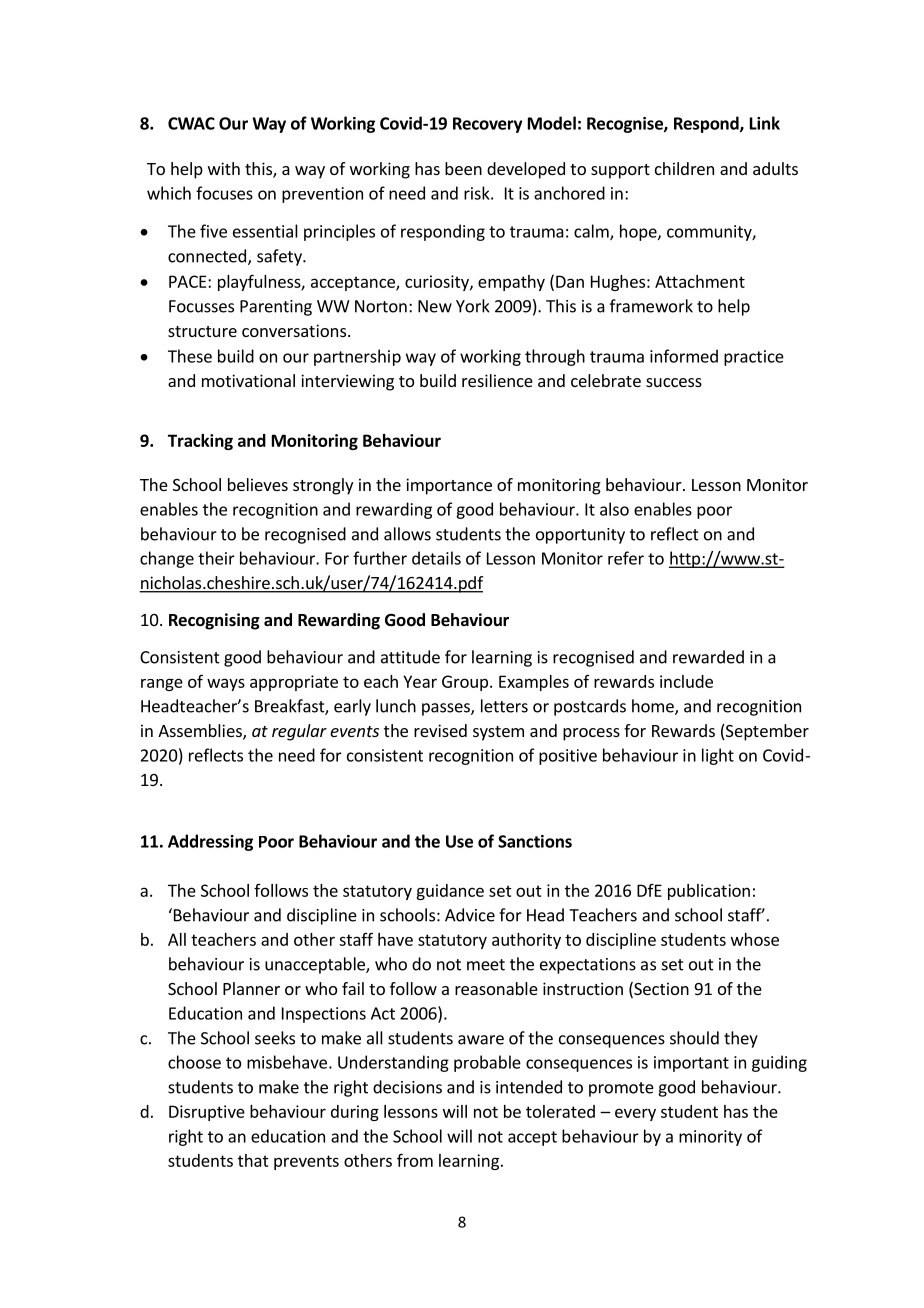  I want to click on Sanctions, so click(535, 841).
